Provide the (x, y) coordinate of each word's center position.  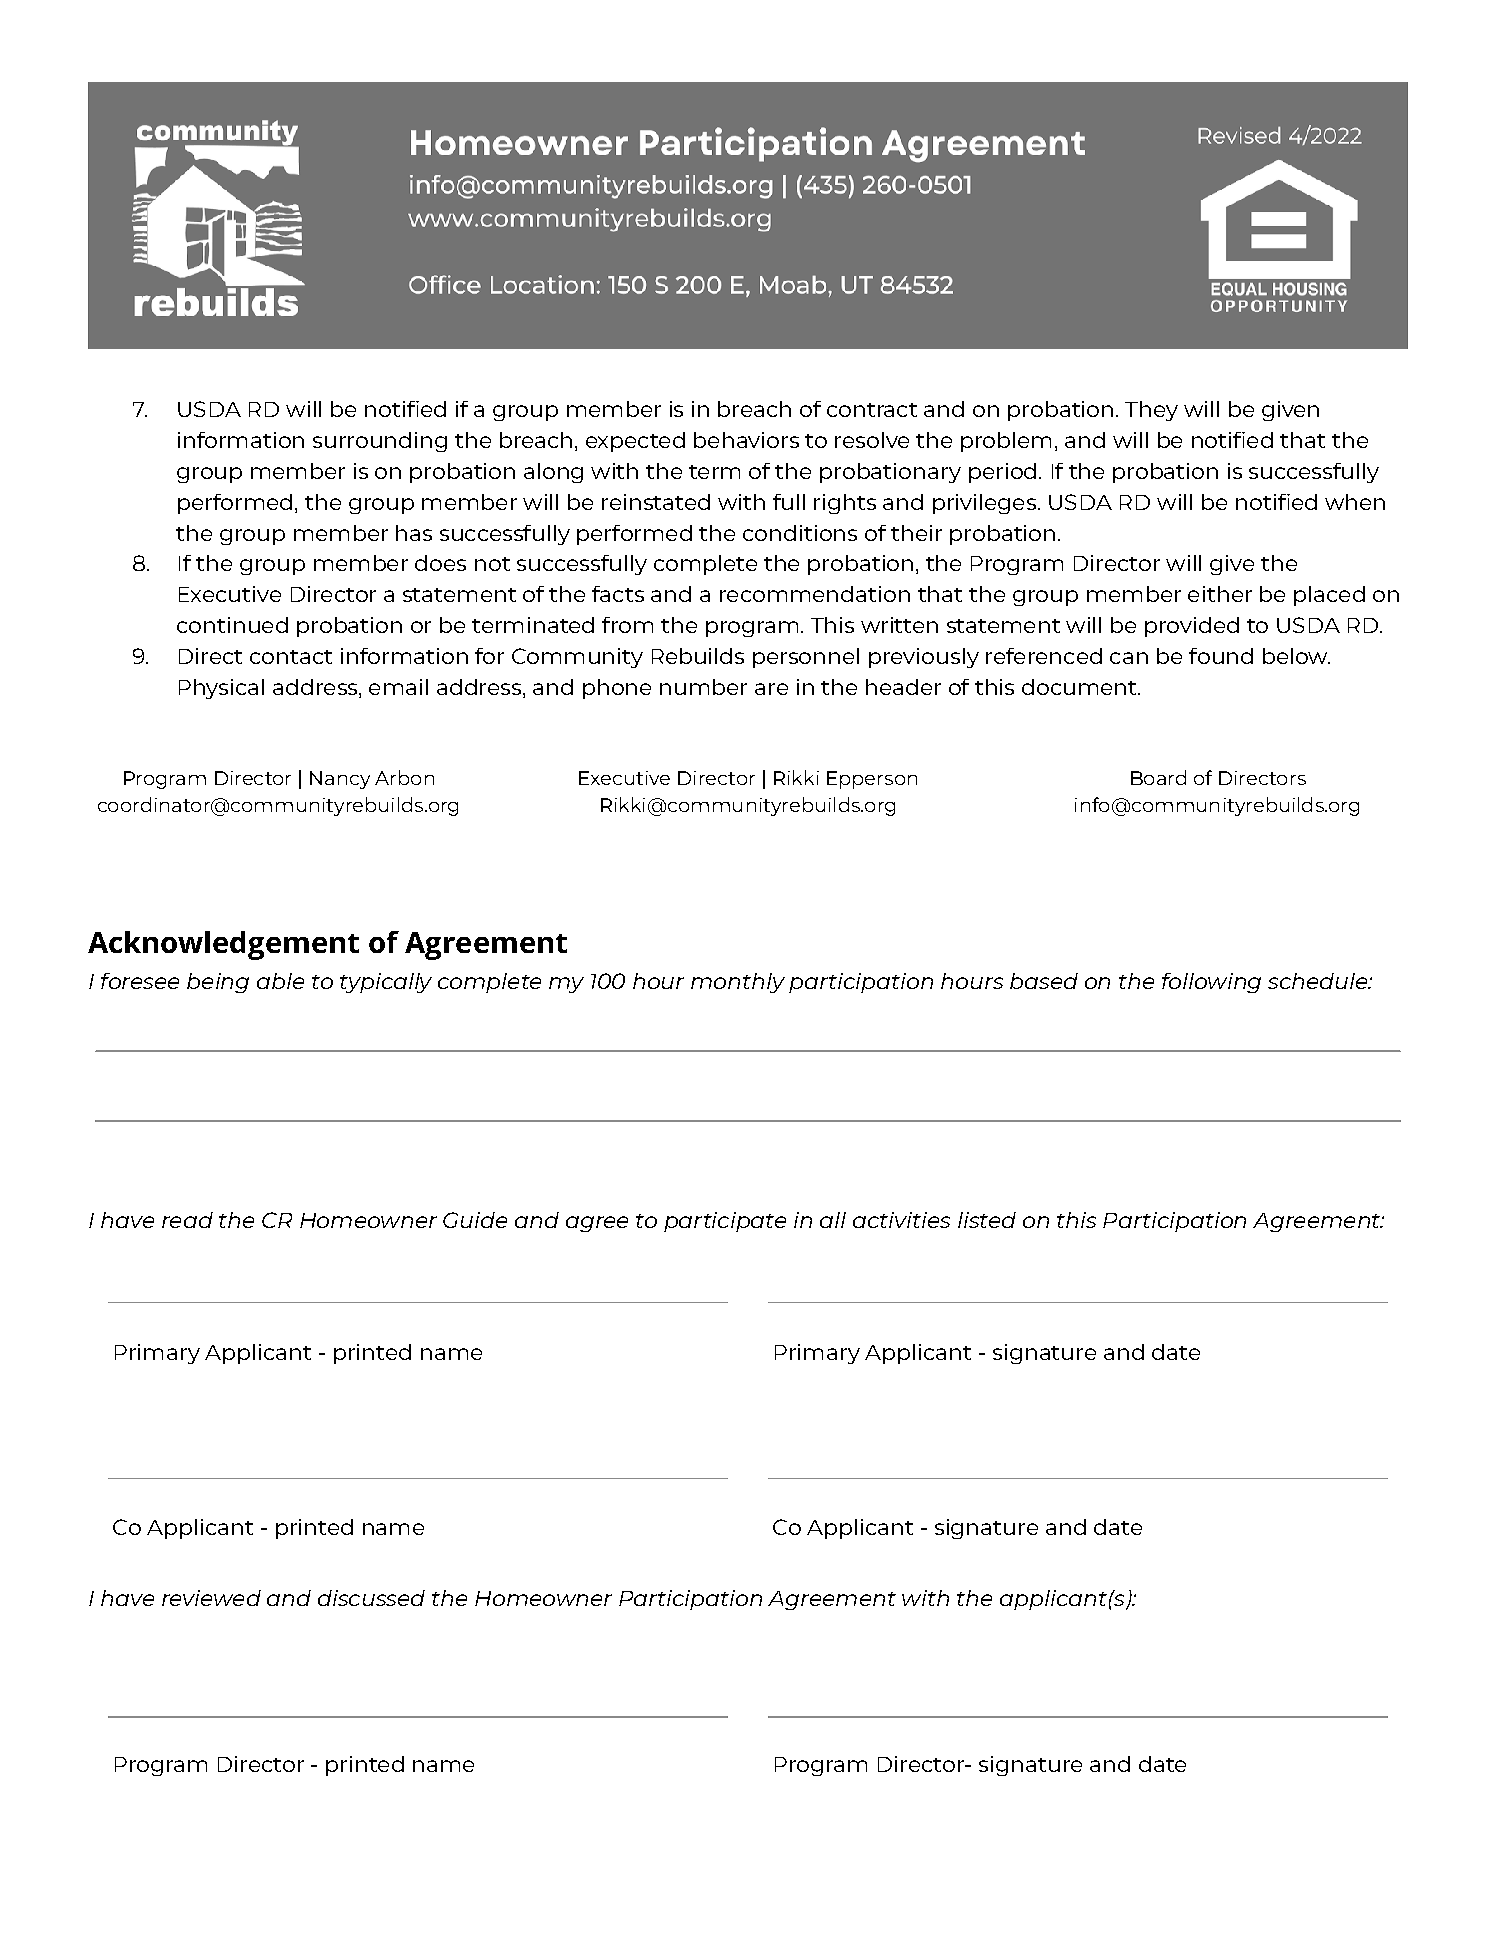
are (771, 689)
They (1151, 411)
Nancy (340, 780)
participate (725, 1222)
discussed (371, 1598)
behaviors (746, 440)
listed (987, 1220)
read (187, 1220)
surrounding (380, 442)
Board (1158, 777)
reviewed (211, 1598)
